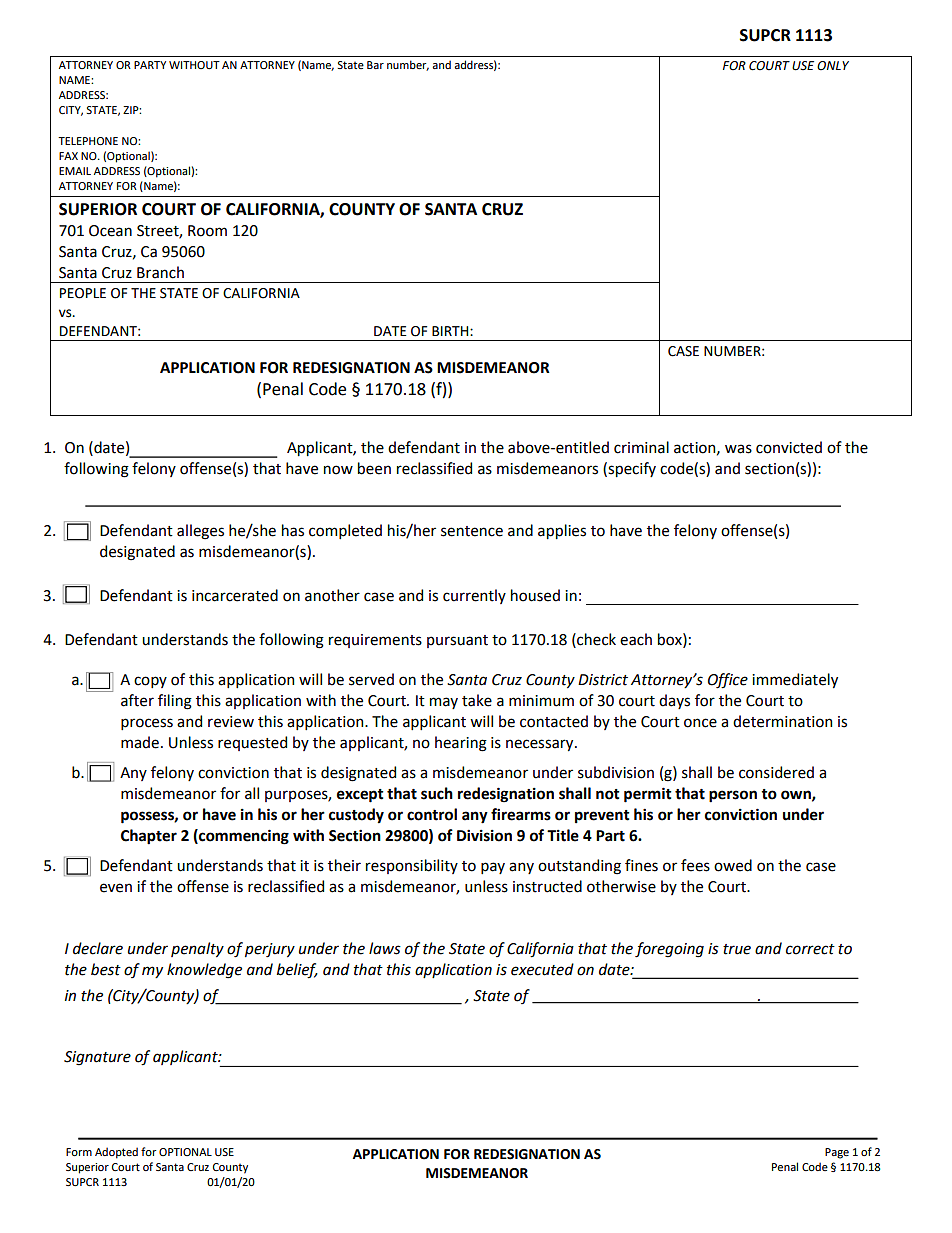  I want to click on executed, so click(542, 969).
